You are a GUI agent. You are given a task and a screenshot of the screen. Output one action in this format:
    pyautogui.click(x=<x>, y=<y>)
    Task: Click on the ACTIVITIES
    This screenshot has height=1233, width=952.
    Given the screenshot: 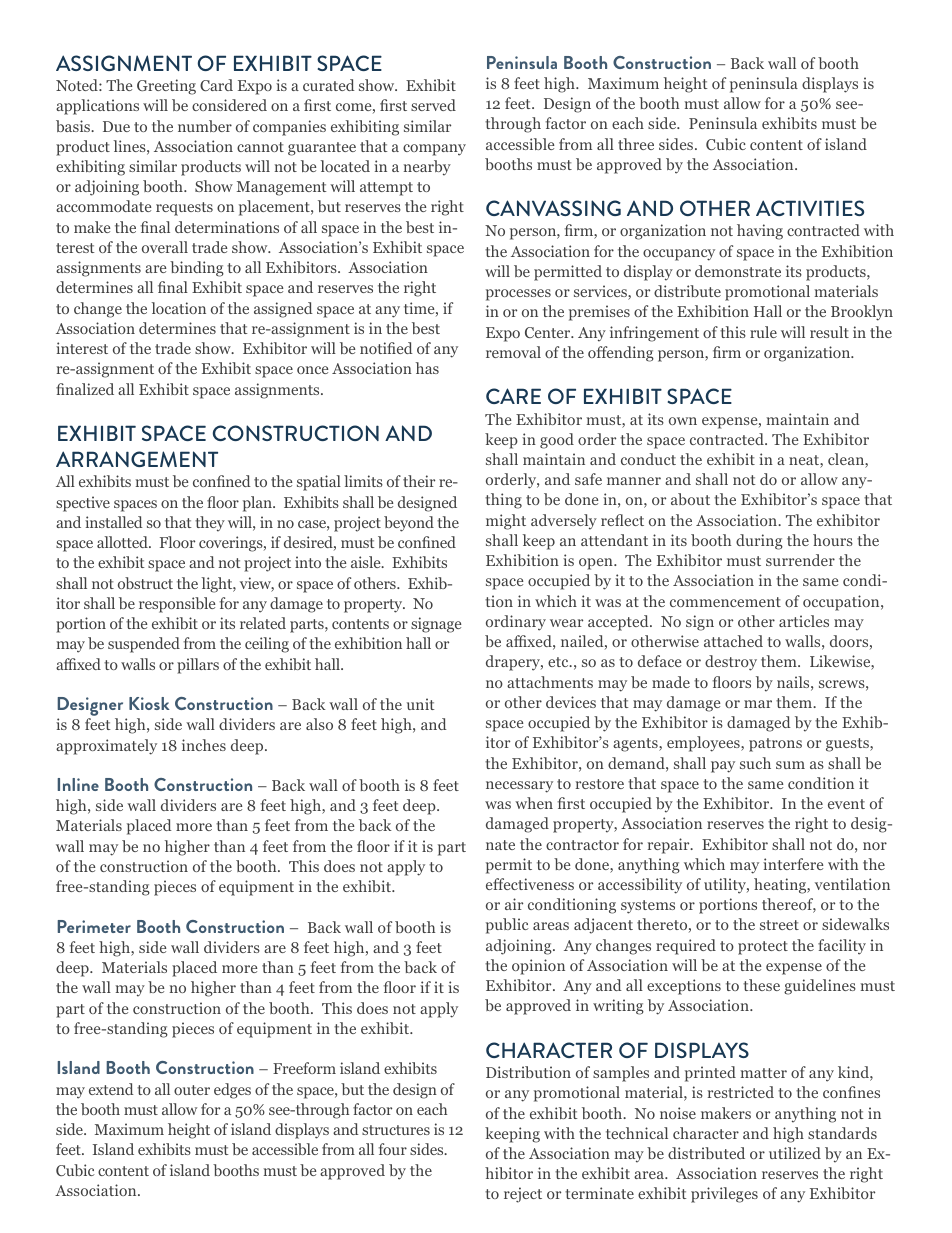 What is the action you would take?
    pyautogui.click(x=810, y=208)
